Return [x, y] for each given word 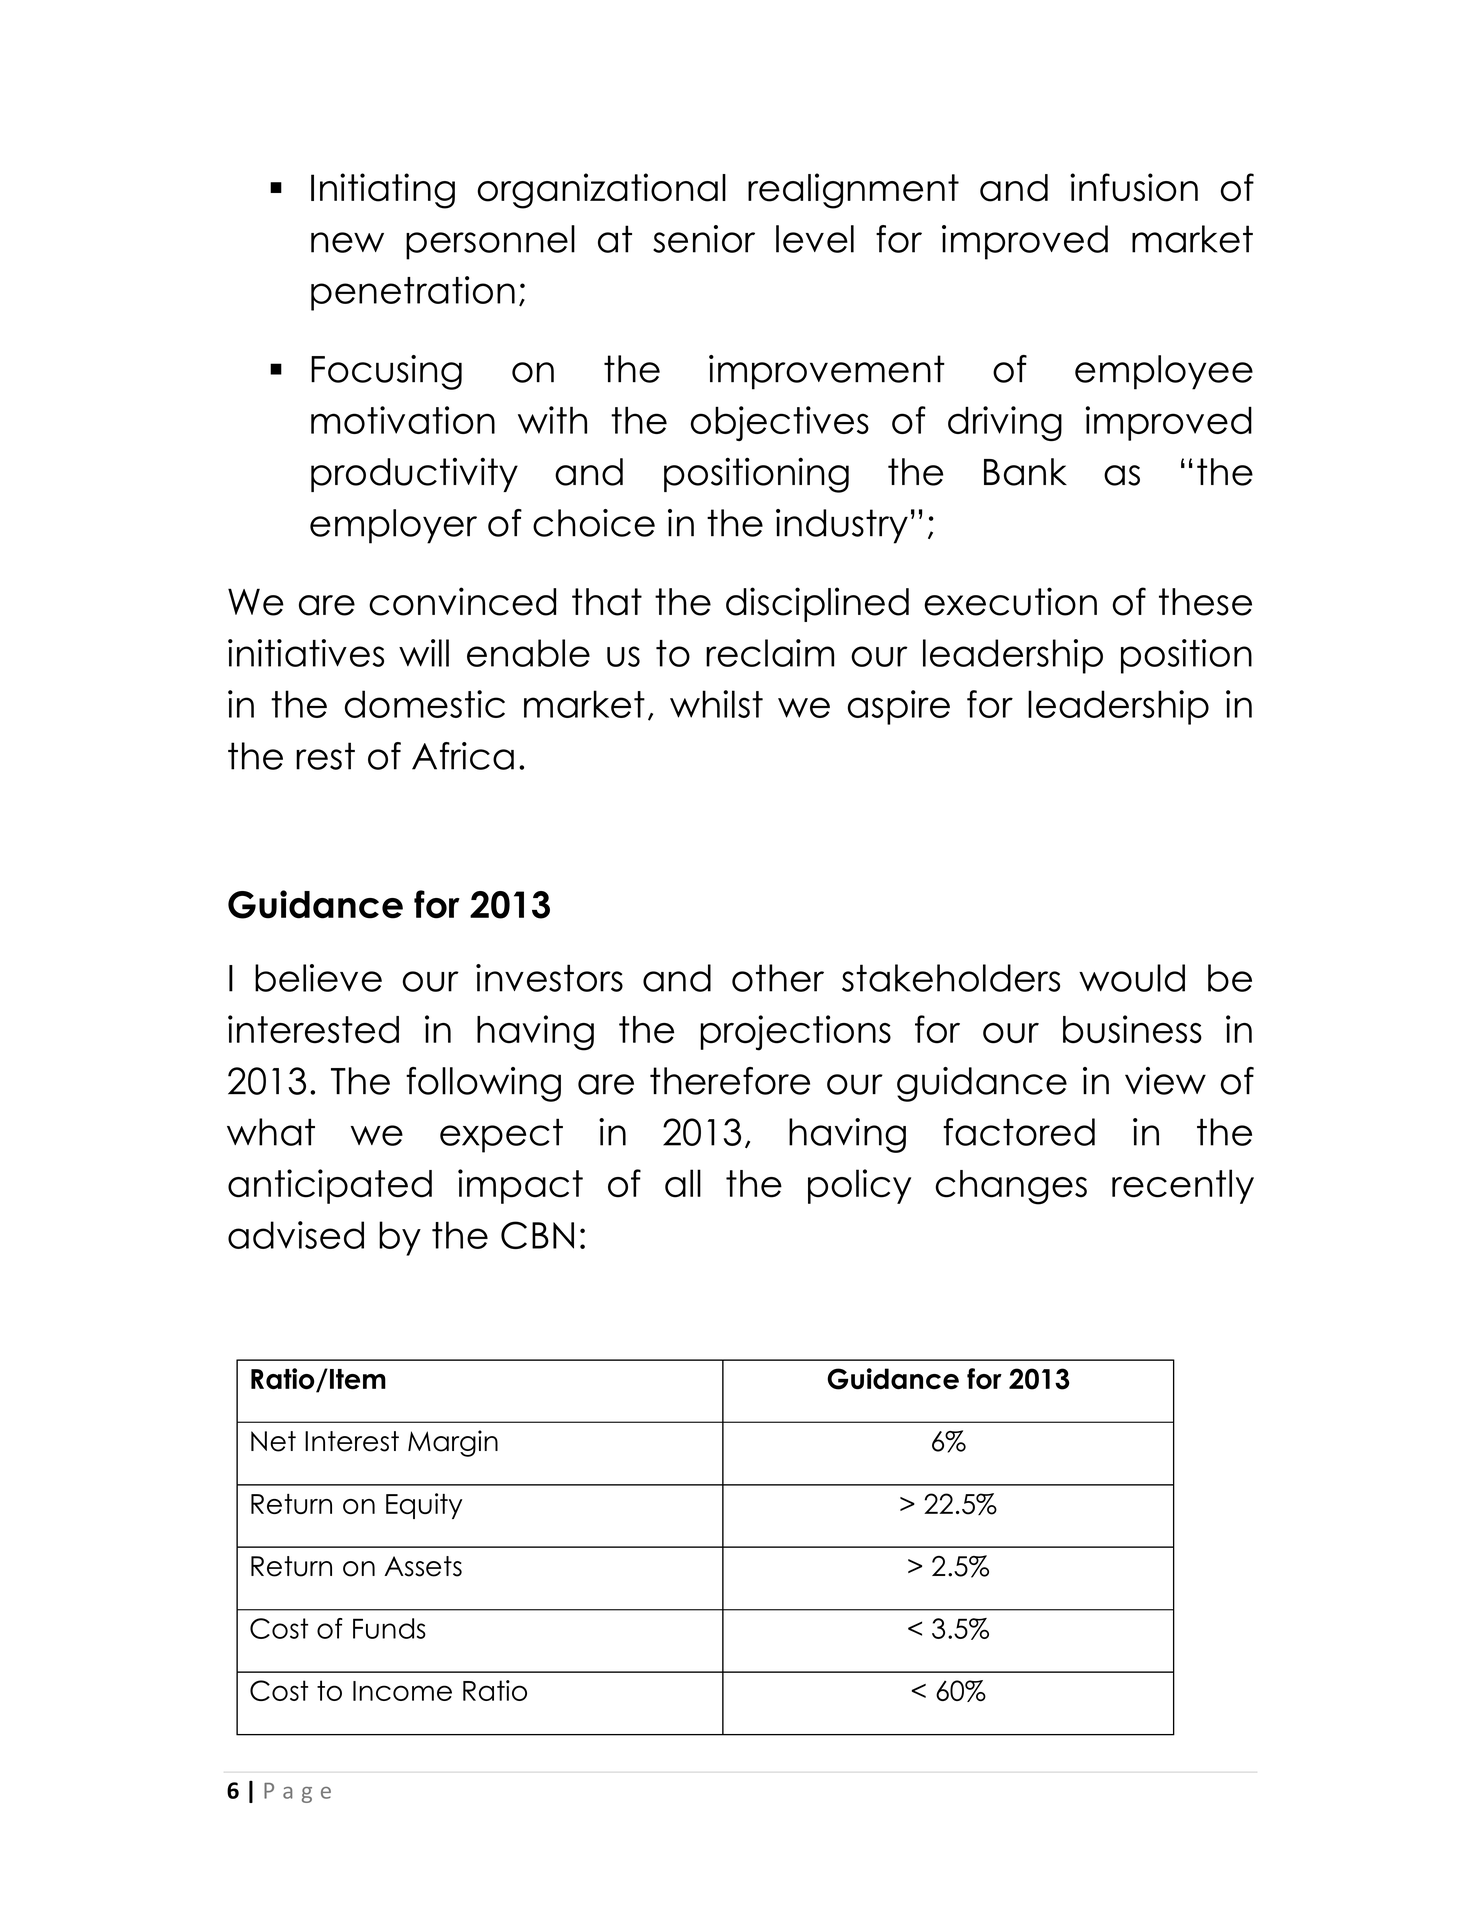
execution [1010, 601]
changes [1011, 1187]
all [683, 1183]
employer [393, 526]
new [347, 242]
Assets [423, 1566]
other [778, 978]
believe [318, 978]
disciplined [817, 604]
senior [704, 239]
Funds [389, 1628]
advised [296, 1235]
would [1132, 978]
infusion [1134, 187]
